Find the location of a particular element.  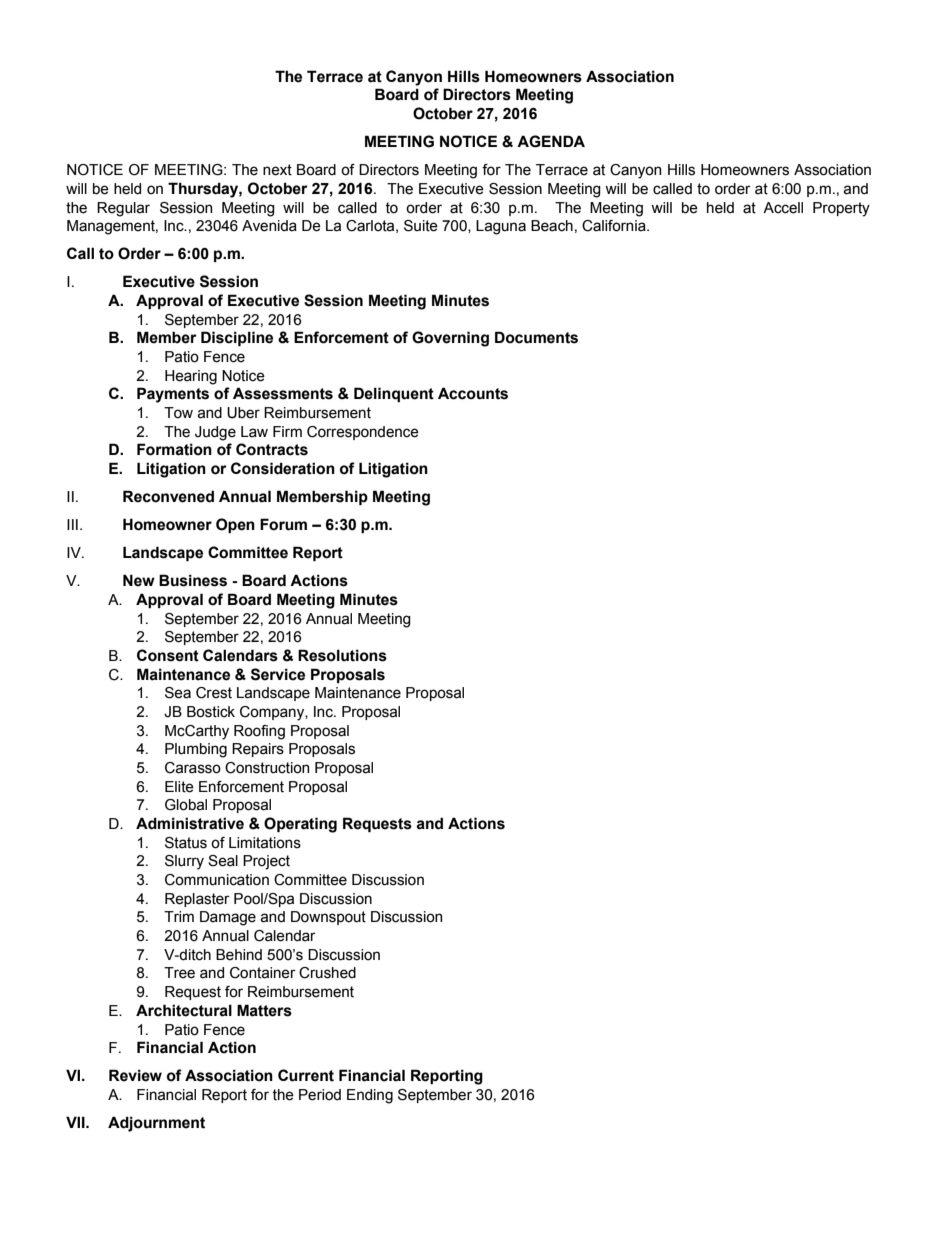

Resolutions is located at coordinates (342, 655).
